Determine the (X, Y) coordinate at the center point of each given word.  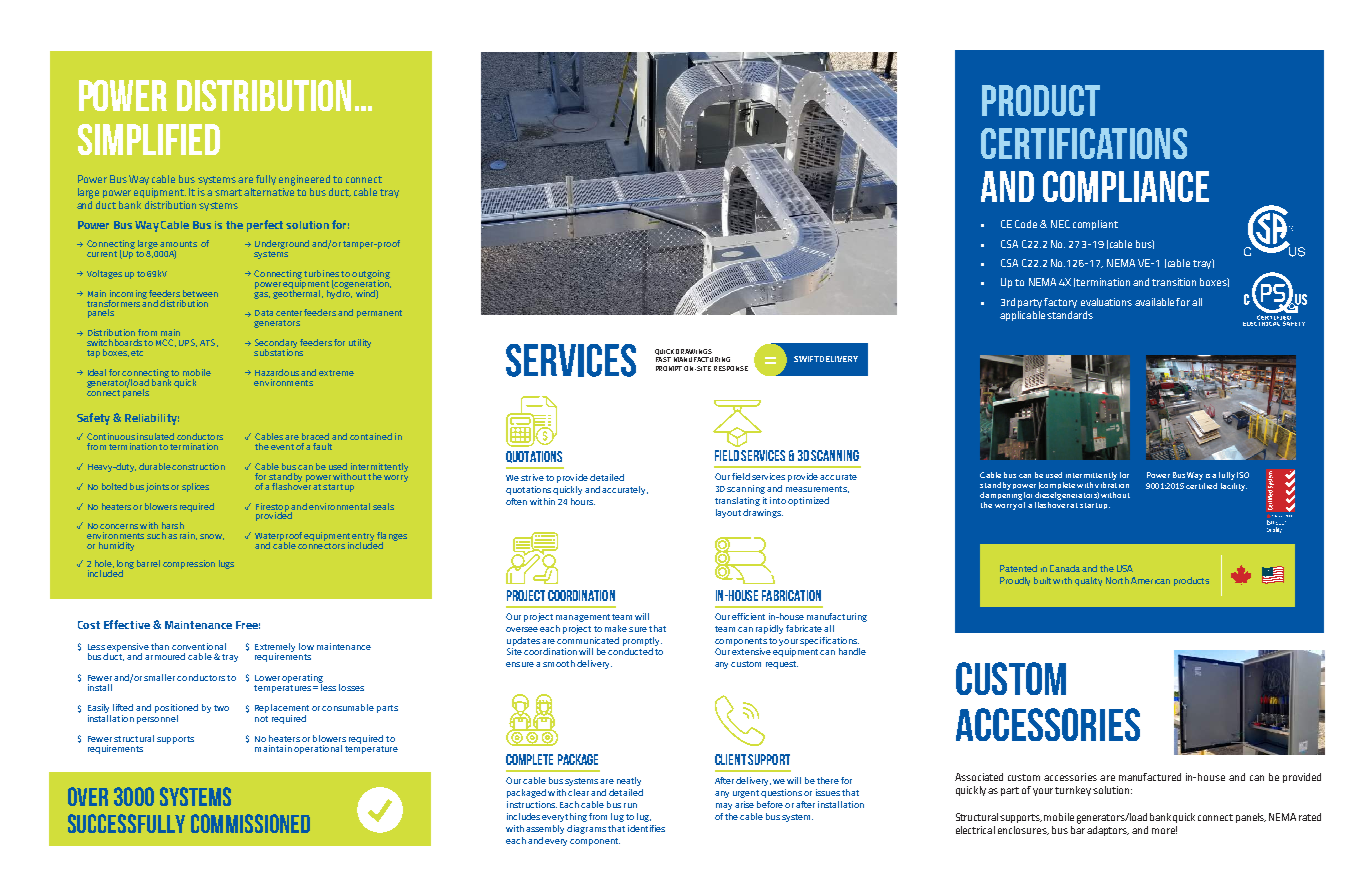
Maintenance (198, 625)
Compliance (1126, 186)
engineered (304, 180)
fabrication (791, 595)
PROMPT (669, 368)
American (1150, 580)
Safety (93, 419)
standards (1070, 315)
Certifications (1084, 143)
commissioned (250, 823)
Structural (977, 817)
